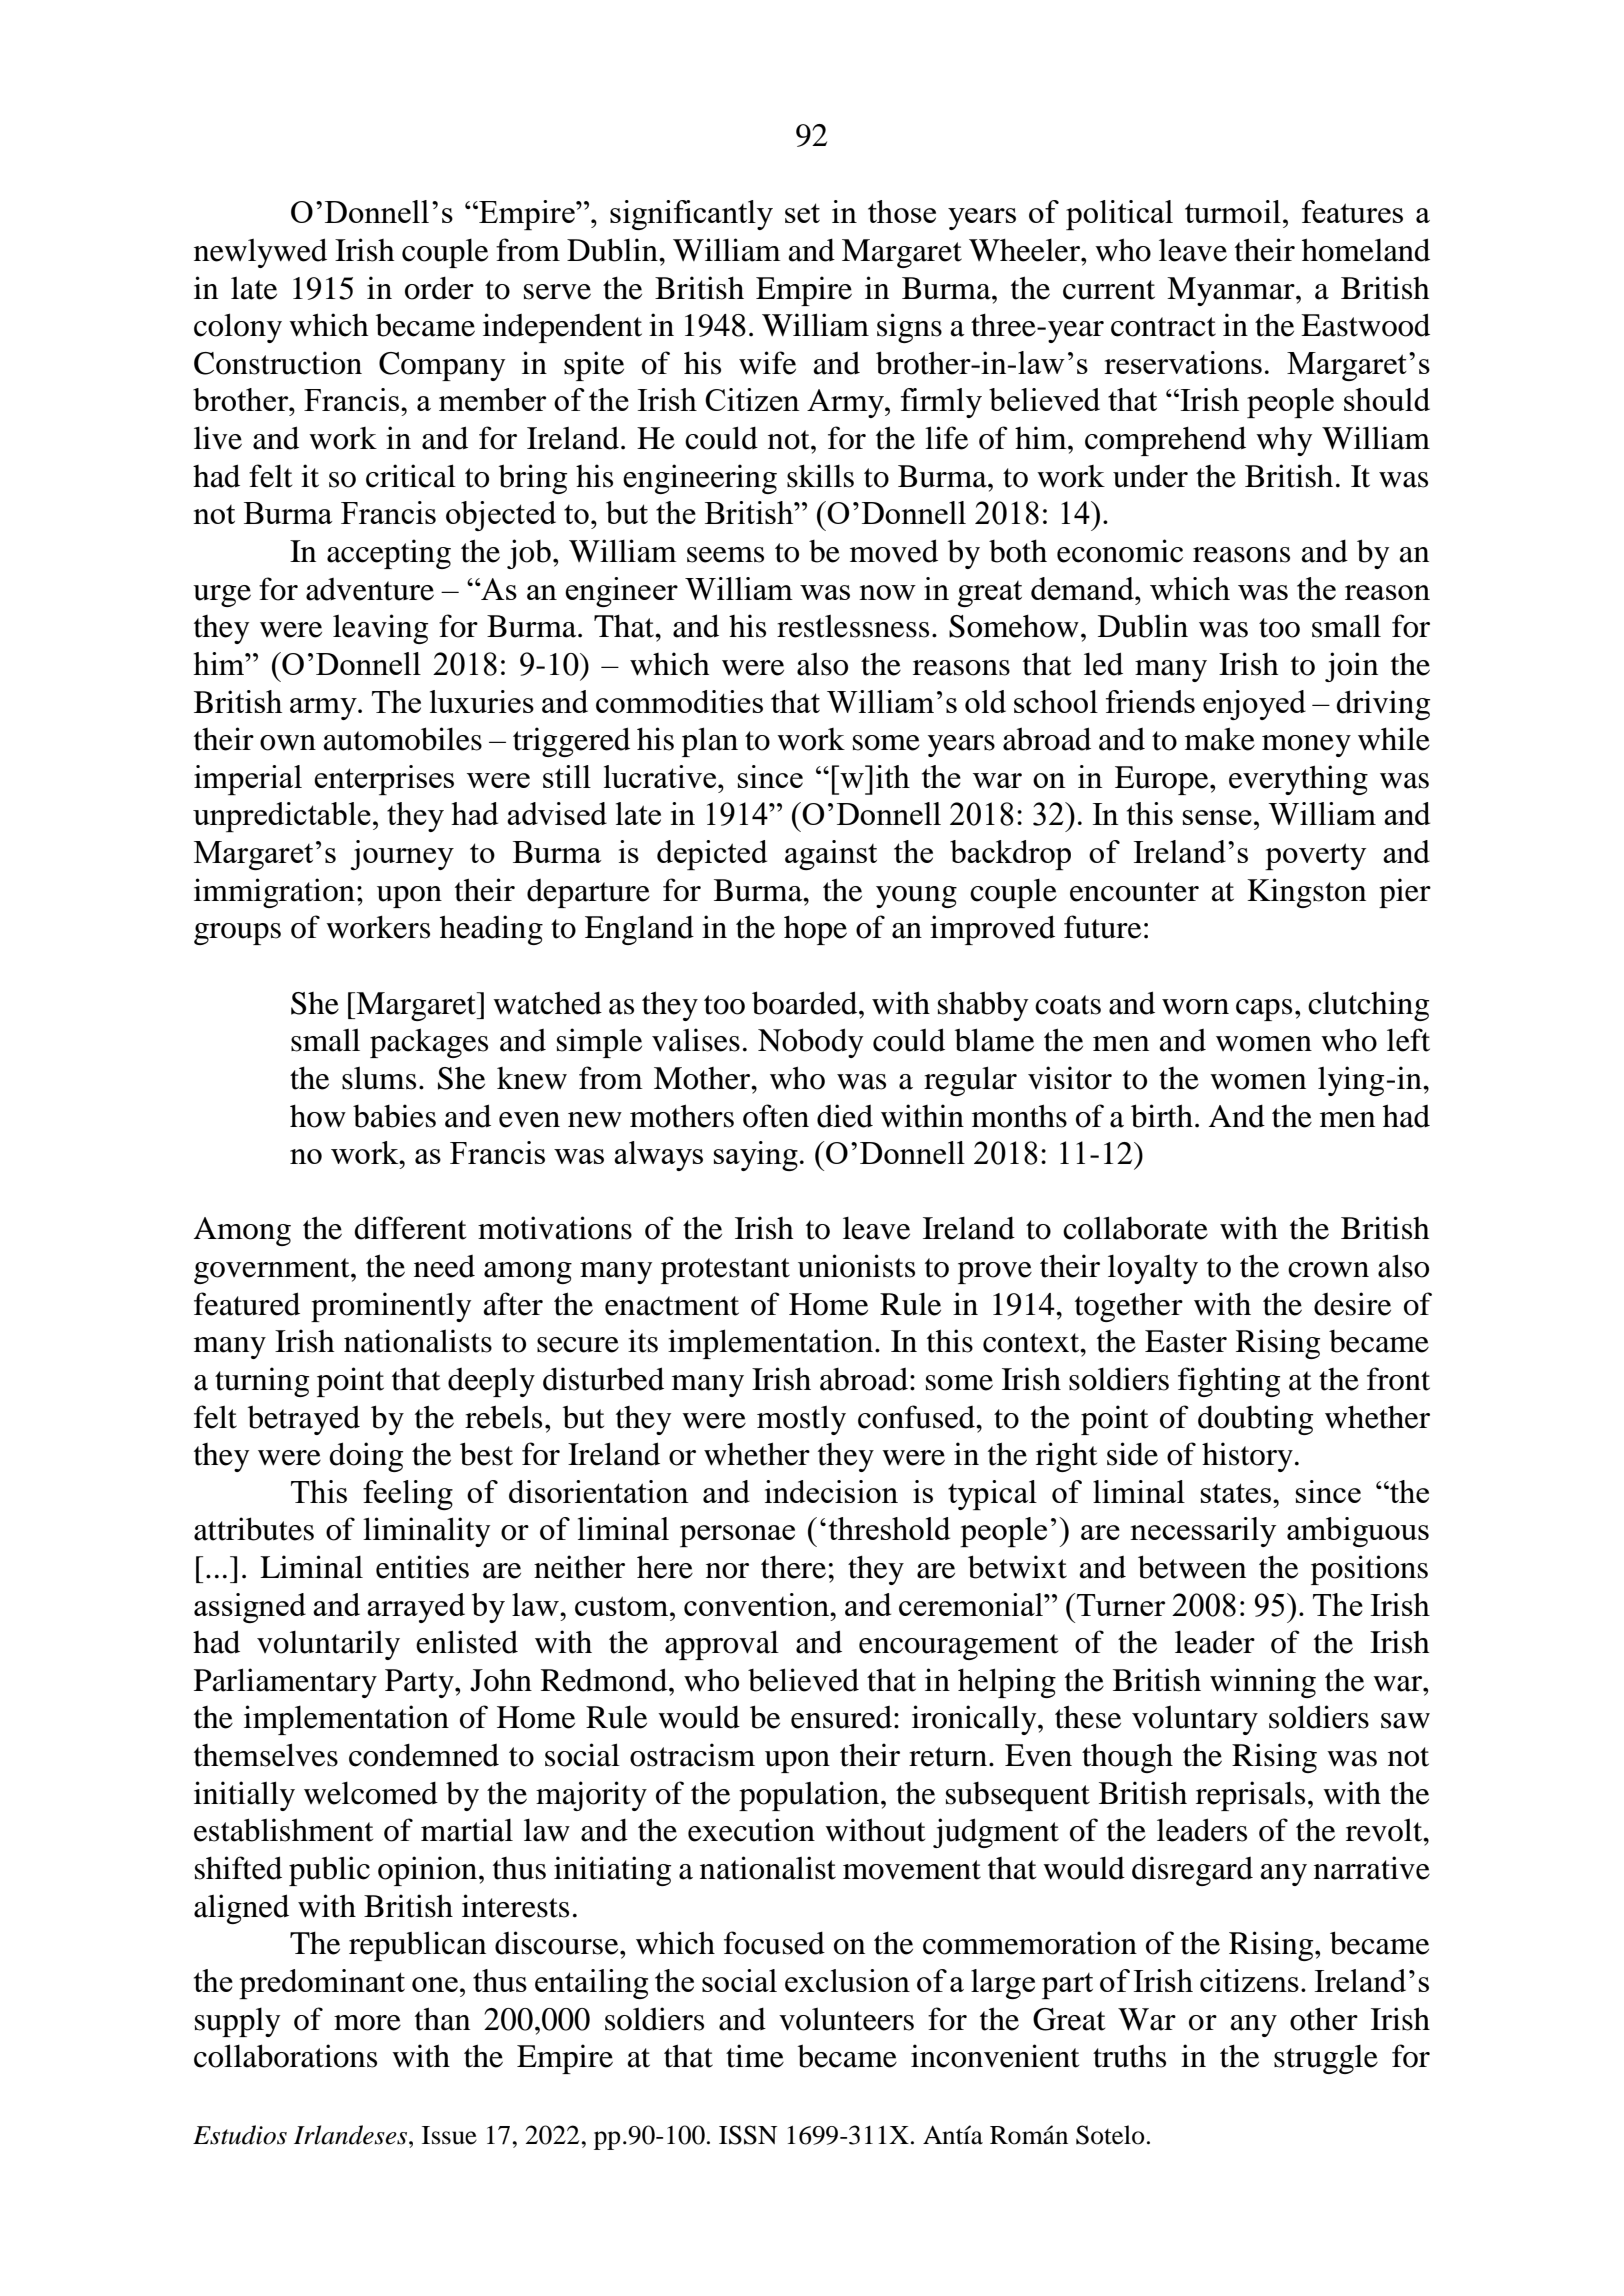  What do you see at coordinates (367, 2023) in the document?
I see `more` at bounding box center [367, 2023].
